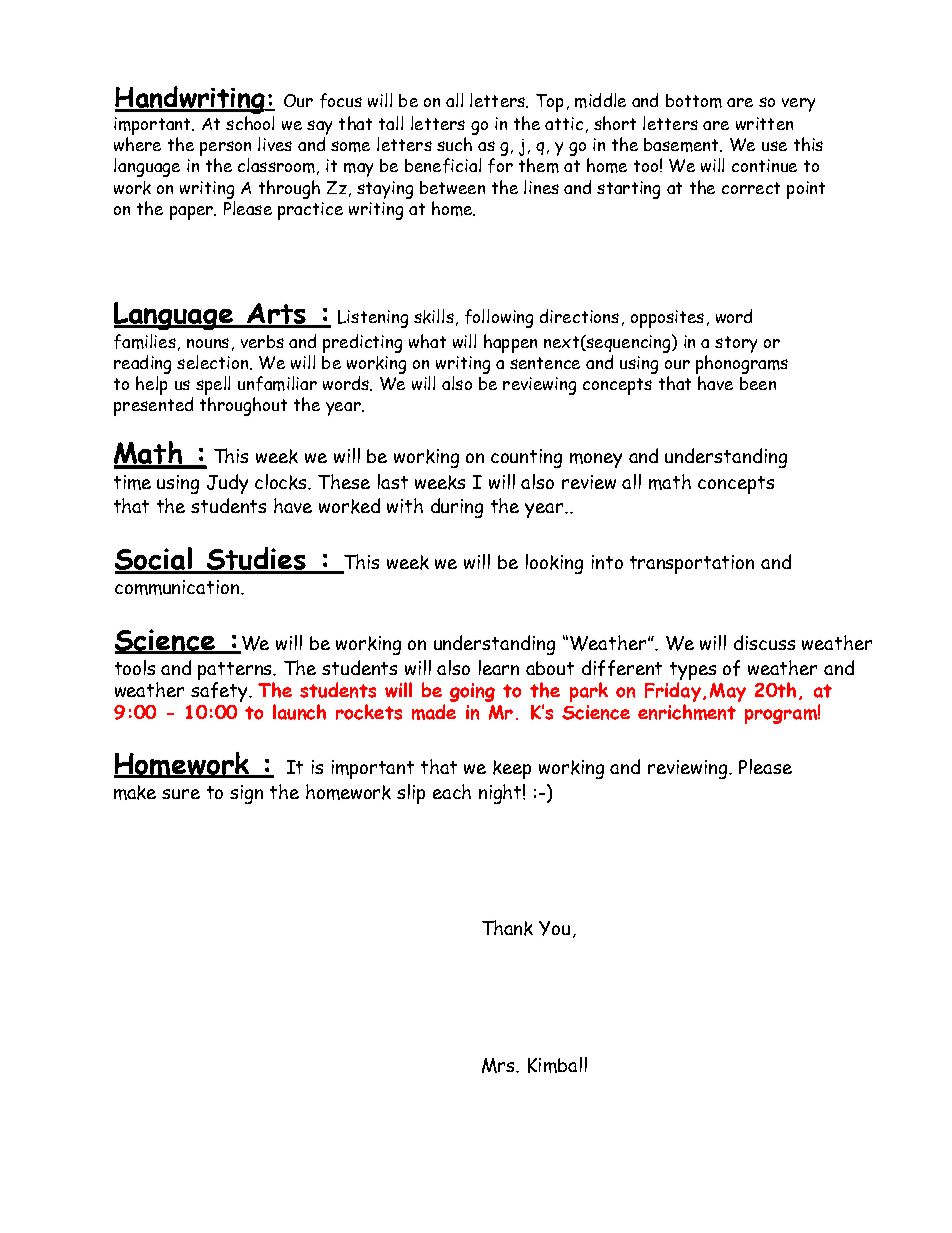  Describe the element at coordinates (214, 362) in the screenshot. I see `selection` at that location.
